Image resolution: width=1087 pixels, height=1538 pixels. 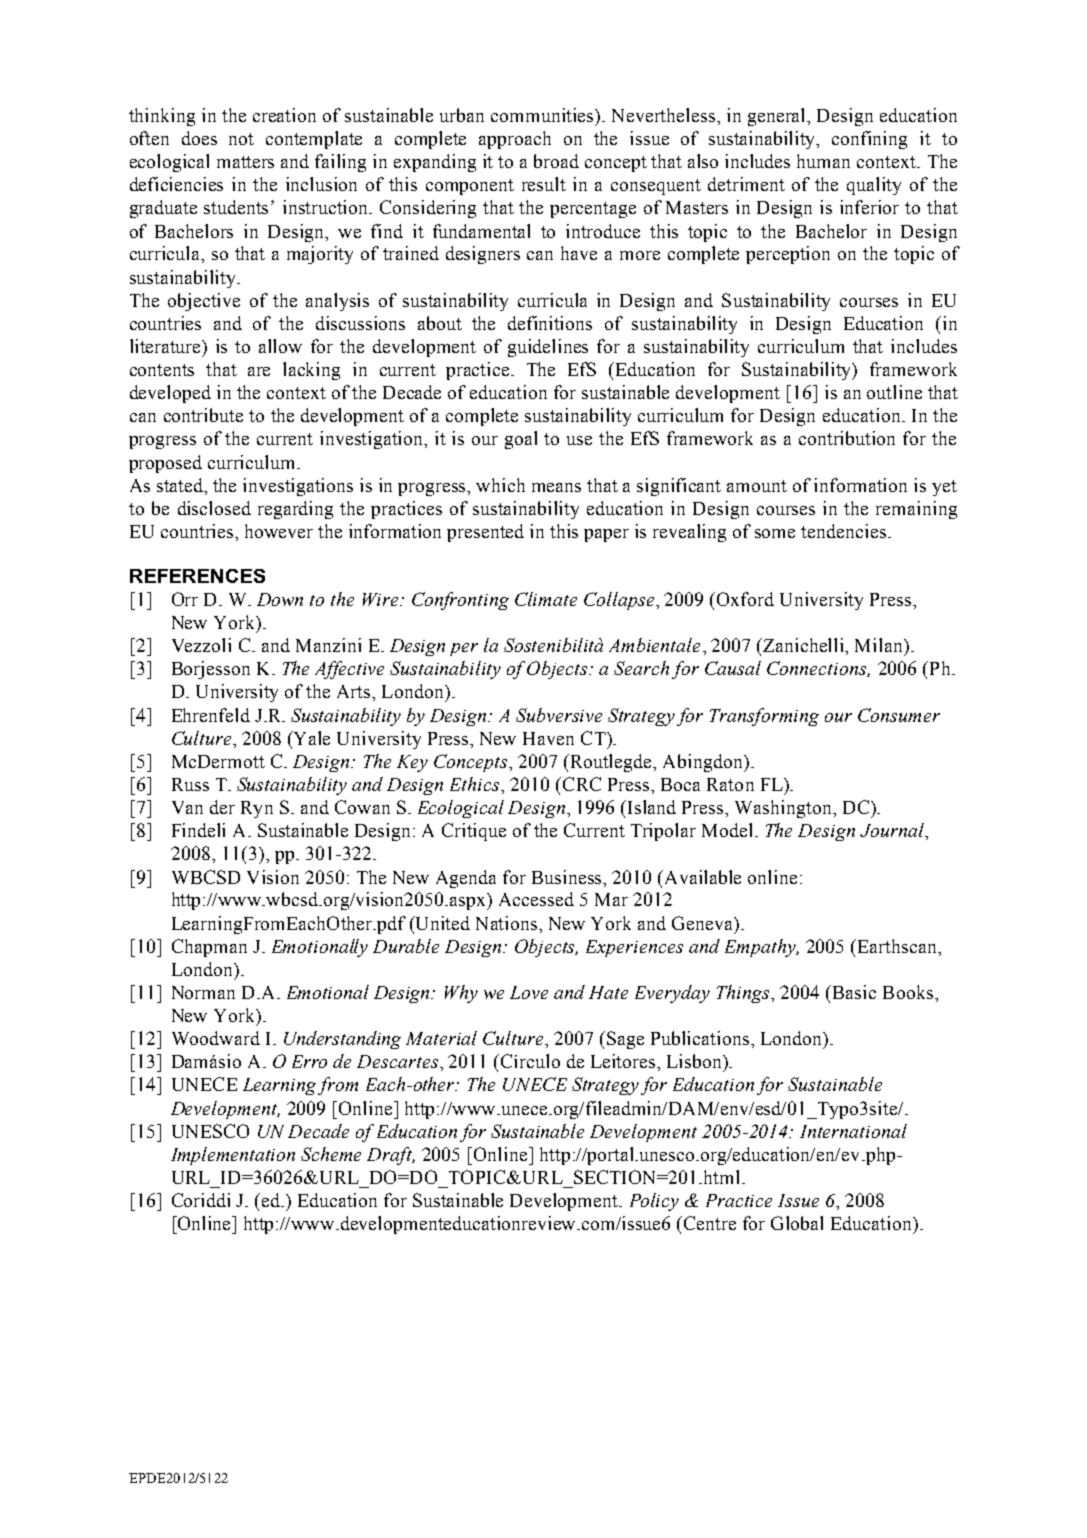 What do you see at coordinates (869, 140) in the image?
I see `confining` at bounding box center [869, 140].
